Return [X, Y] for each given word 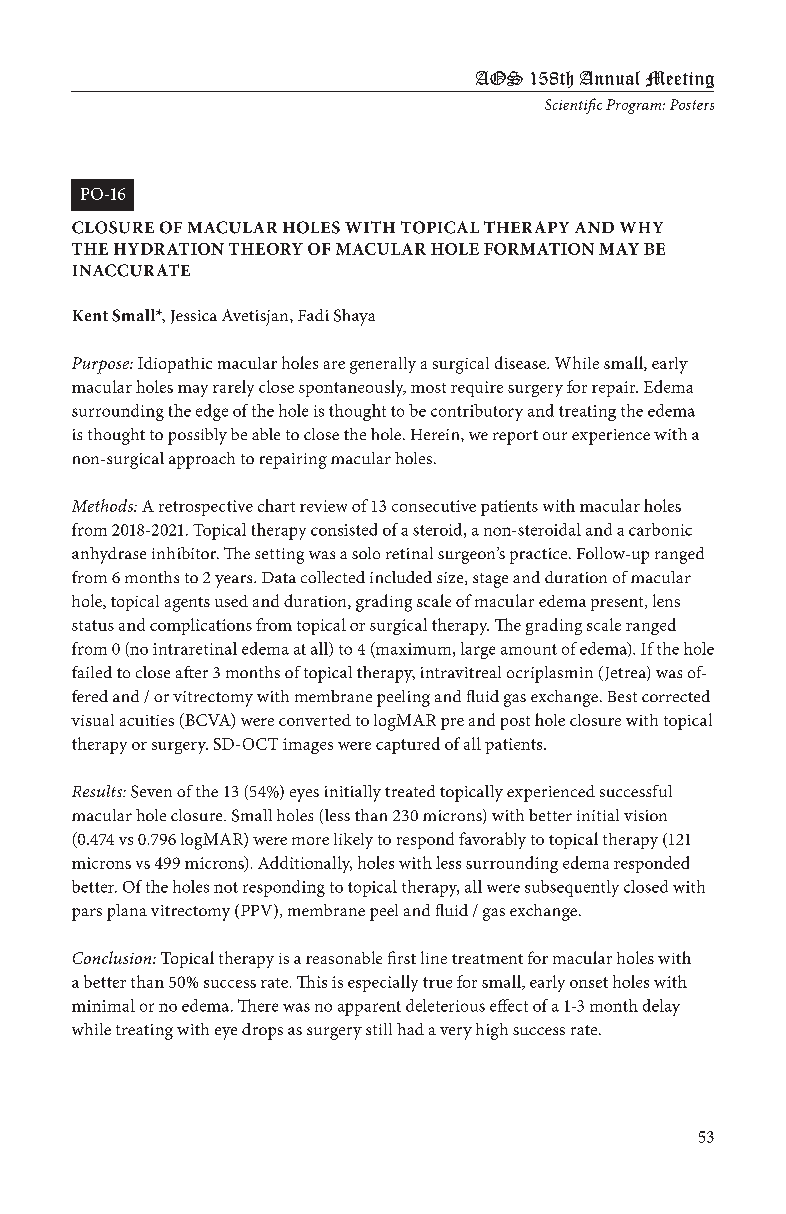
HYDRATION [169, 249]
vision [645, 815]
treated [410, 791]
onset [589, 982]
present [618, 604]
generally [383, 365]
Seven [151, 791]
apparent [369, 1008]
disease [521, 362]
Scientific [573, 106]
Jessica [194, 317]
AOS [499, 78]
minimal [103, 1005]
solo [366, 553]
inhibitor [185, 553]
